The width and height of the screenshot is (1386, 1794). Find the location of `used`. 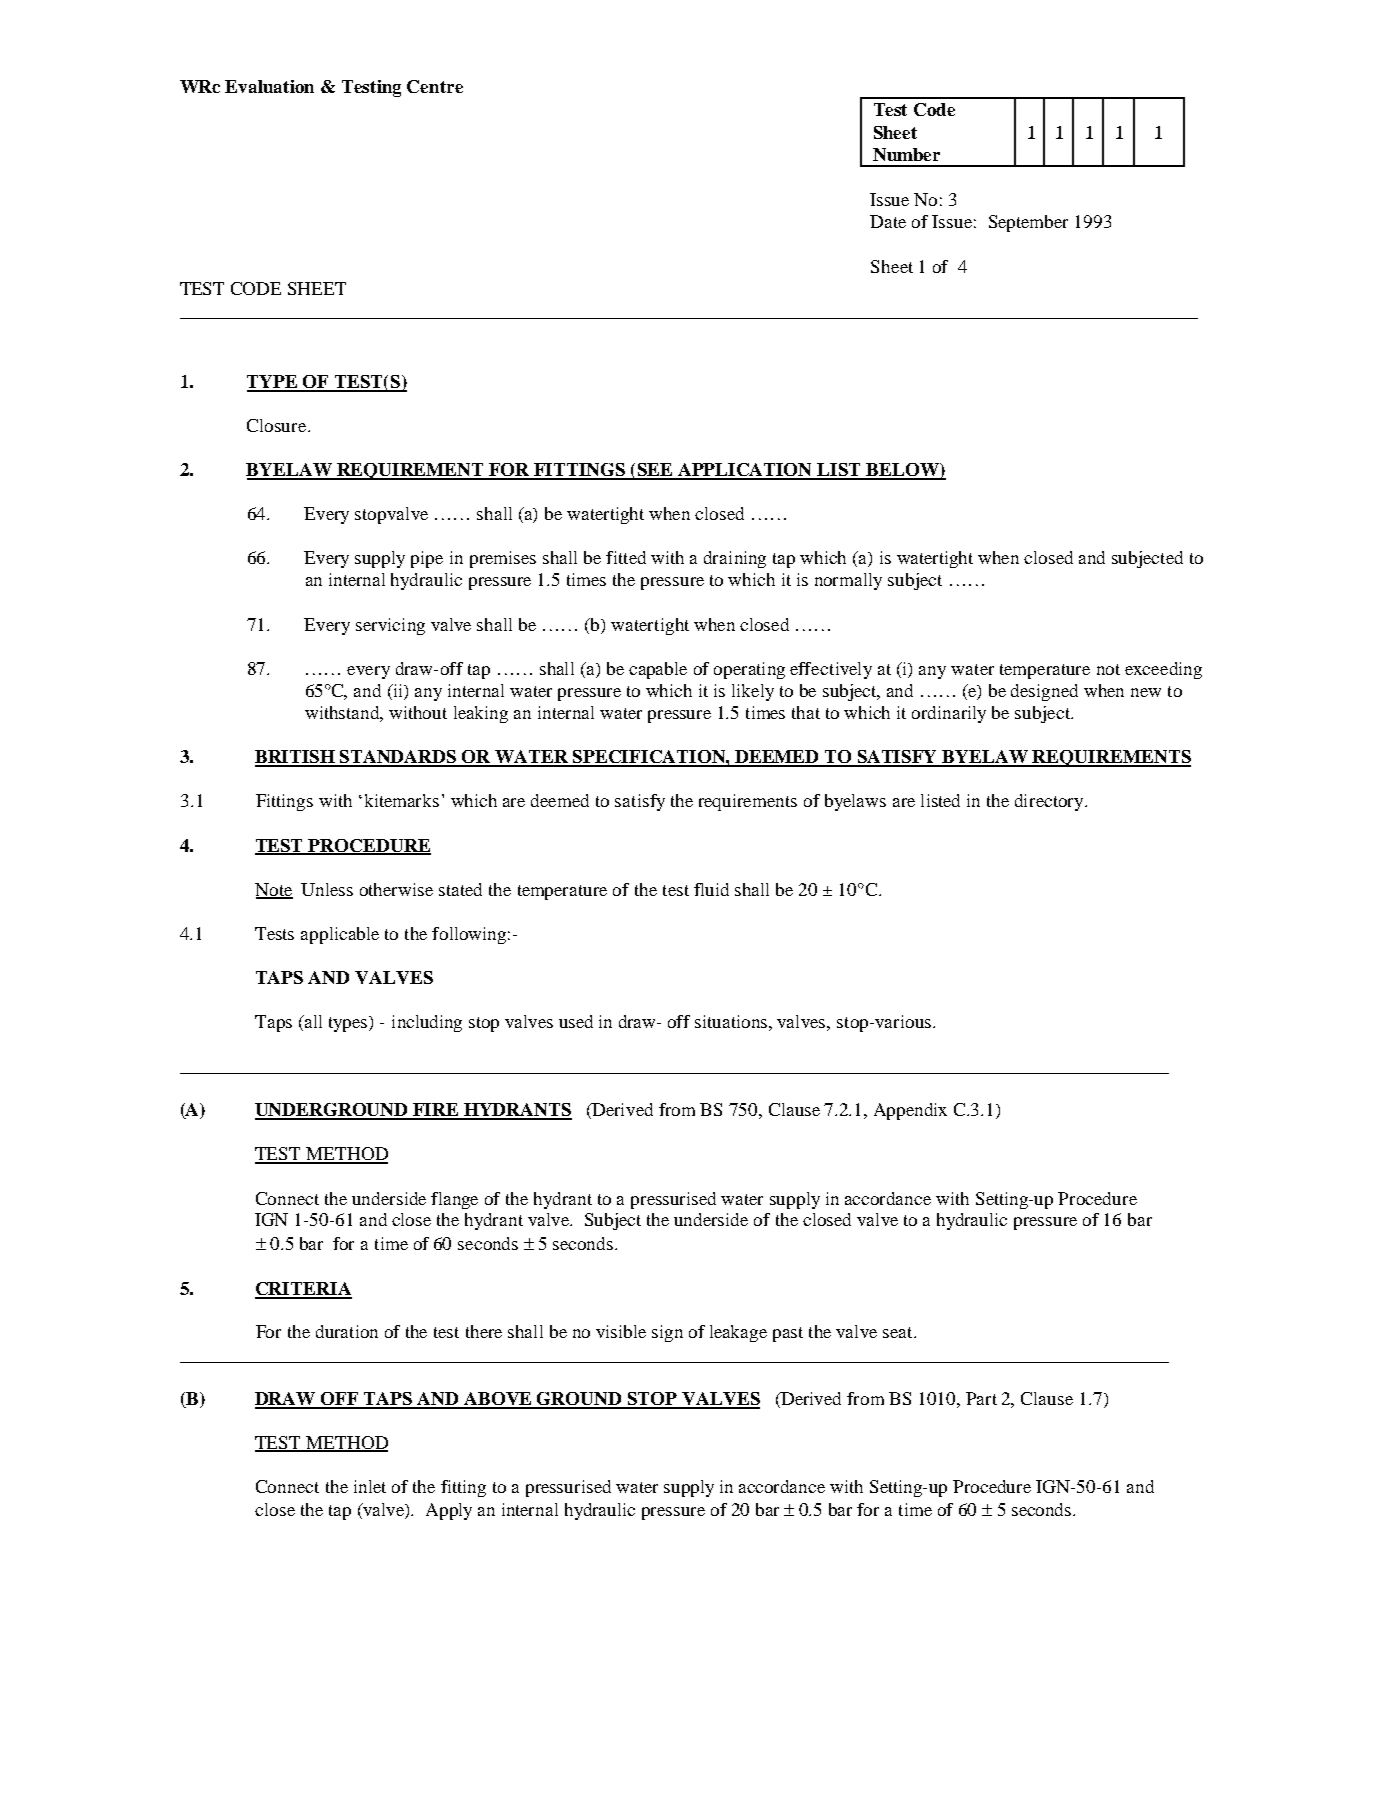

used is located at coordinates (576, 1021).
